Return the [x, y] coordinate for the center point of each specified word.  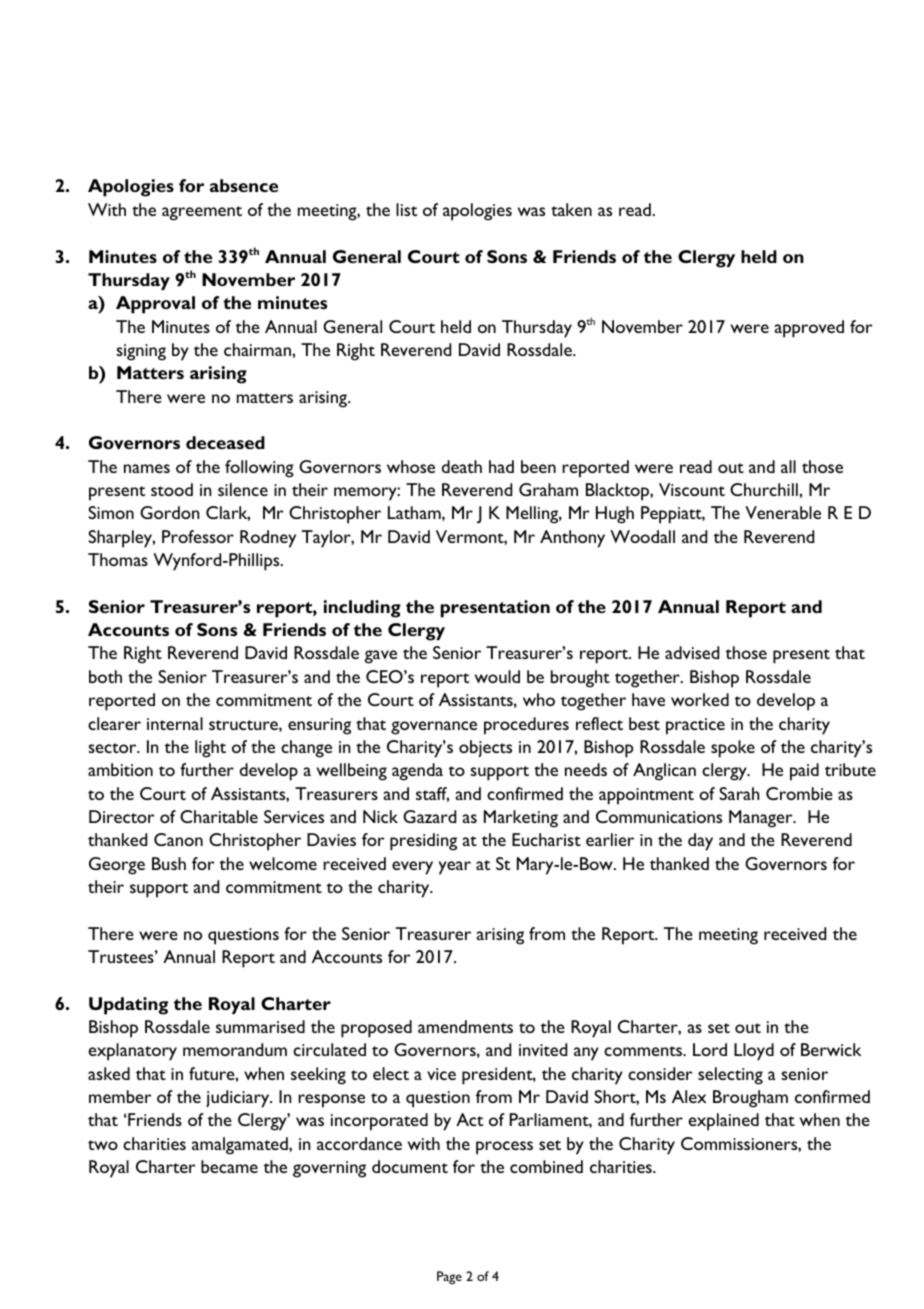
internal [175, 723]
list [406, 209]
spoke [733, 749]
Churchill [765, 489]
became [229, 1166]
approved [809, 329]
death [462, 466]
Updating [128, 1006]
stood [172, 489]
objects [485, 748]
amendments [465, 1026]
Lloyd [754, 1052]
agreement [202, 213]
